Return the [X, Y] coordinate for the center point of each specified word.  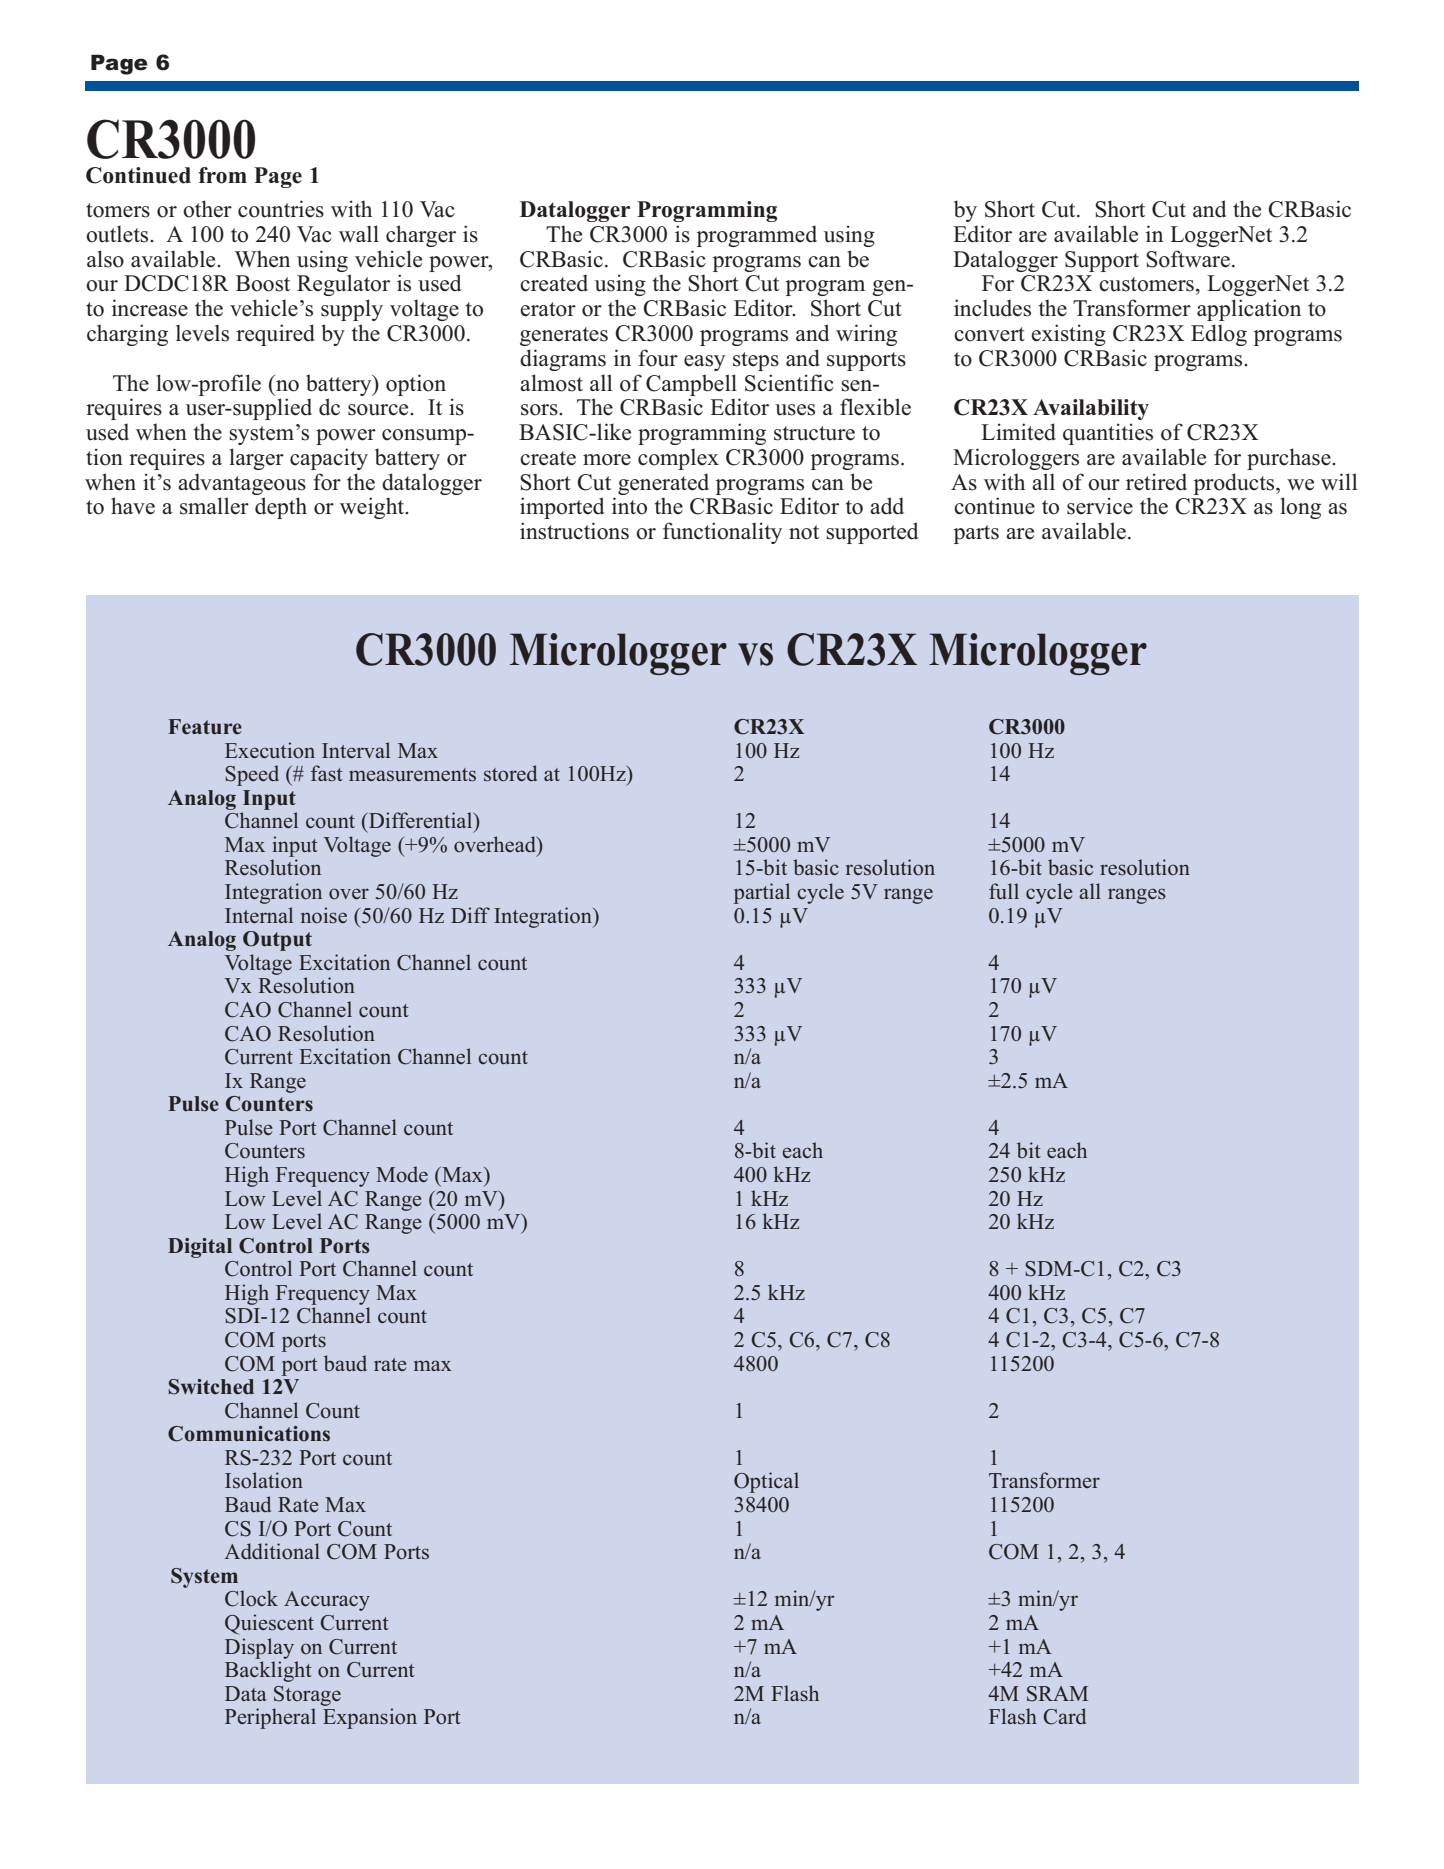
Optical [766, 1482]
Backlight [268, 1671]
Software [1188, 259]
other [207, 209]
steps [756, 361]
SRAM [1057, 1694]
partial [762, 893]
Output [277, 941]
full [1004, 891]
